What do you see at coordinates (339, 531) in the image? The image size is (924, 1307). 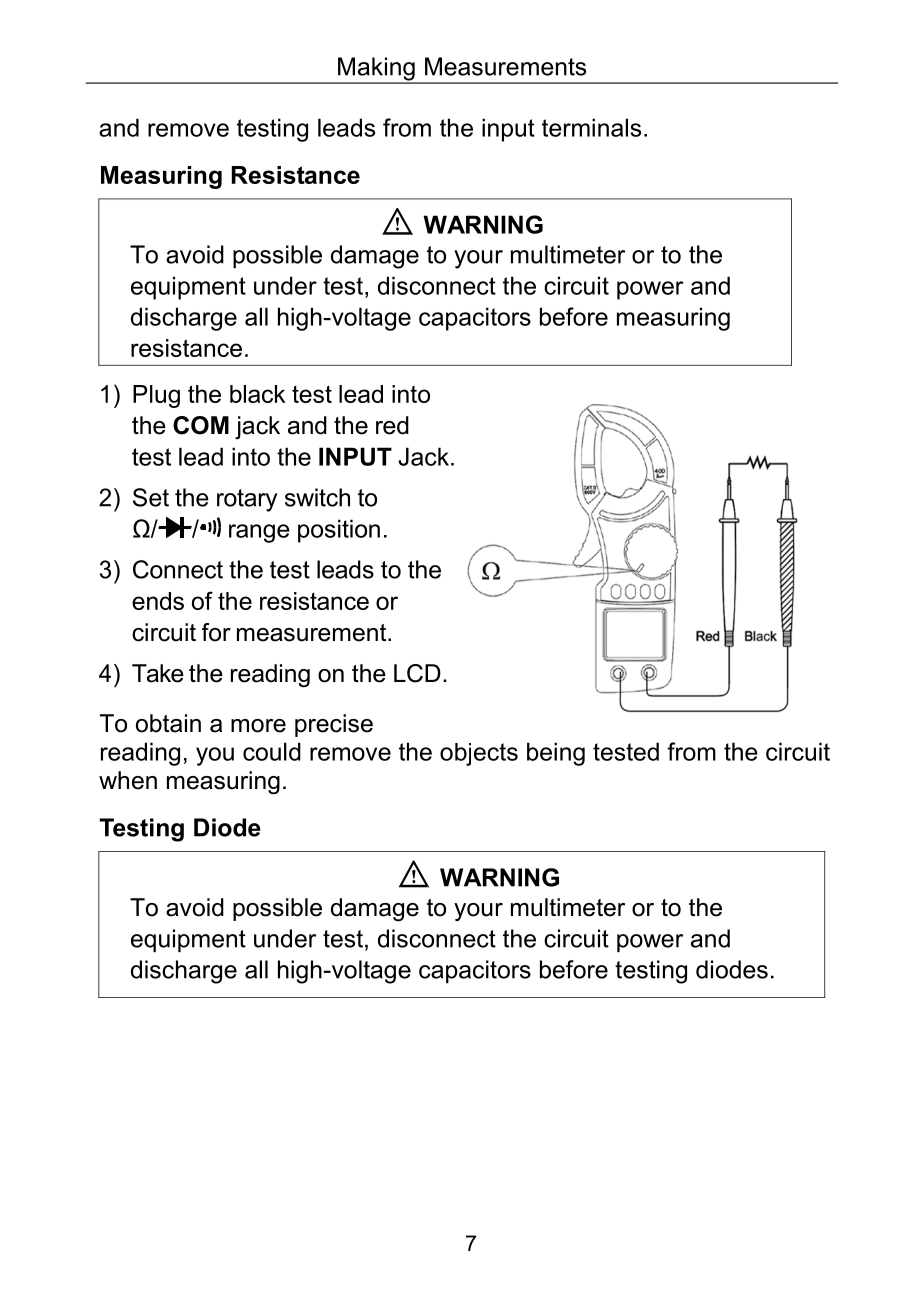 I see `position` at bounding box center [339, 531].
